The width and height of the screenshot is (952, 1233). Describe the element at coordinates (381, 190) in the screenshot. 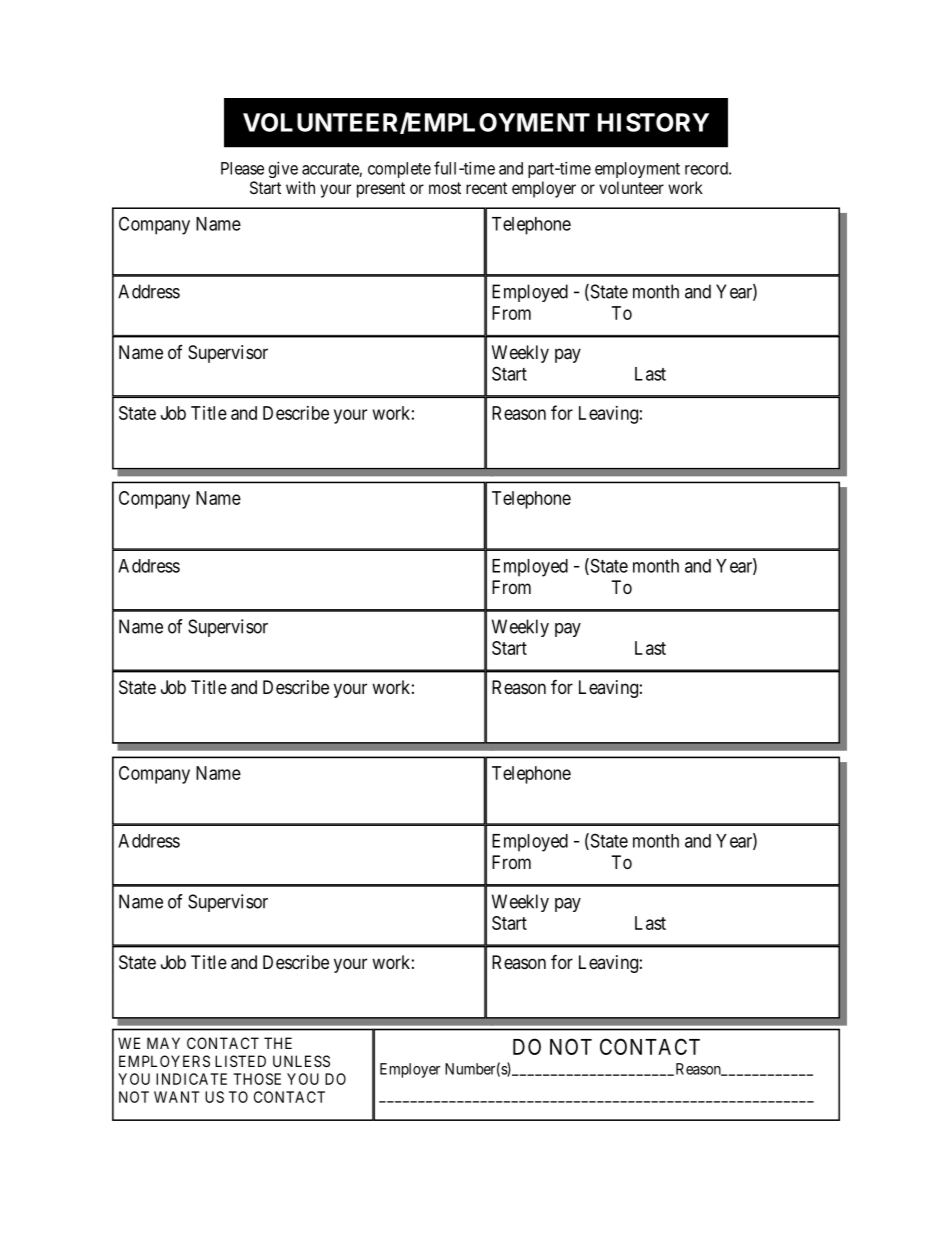

I see `present` at that location.
